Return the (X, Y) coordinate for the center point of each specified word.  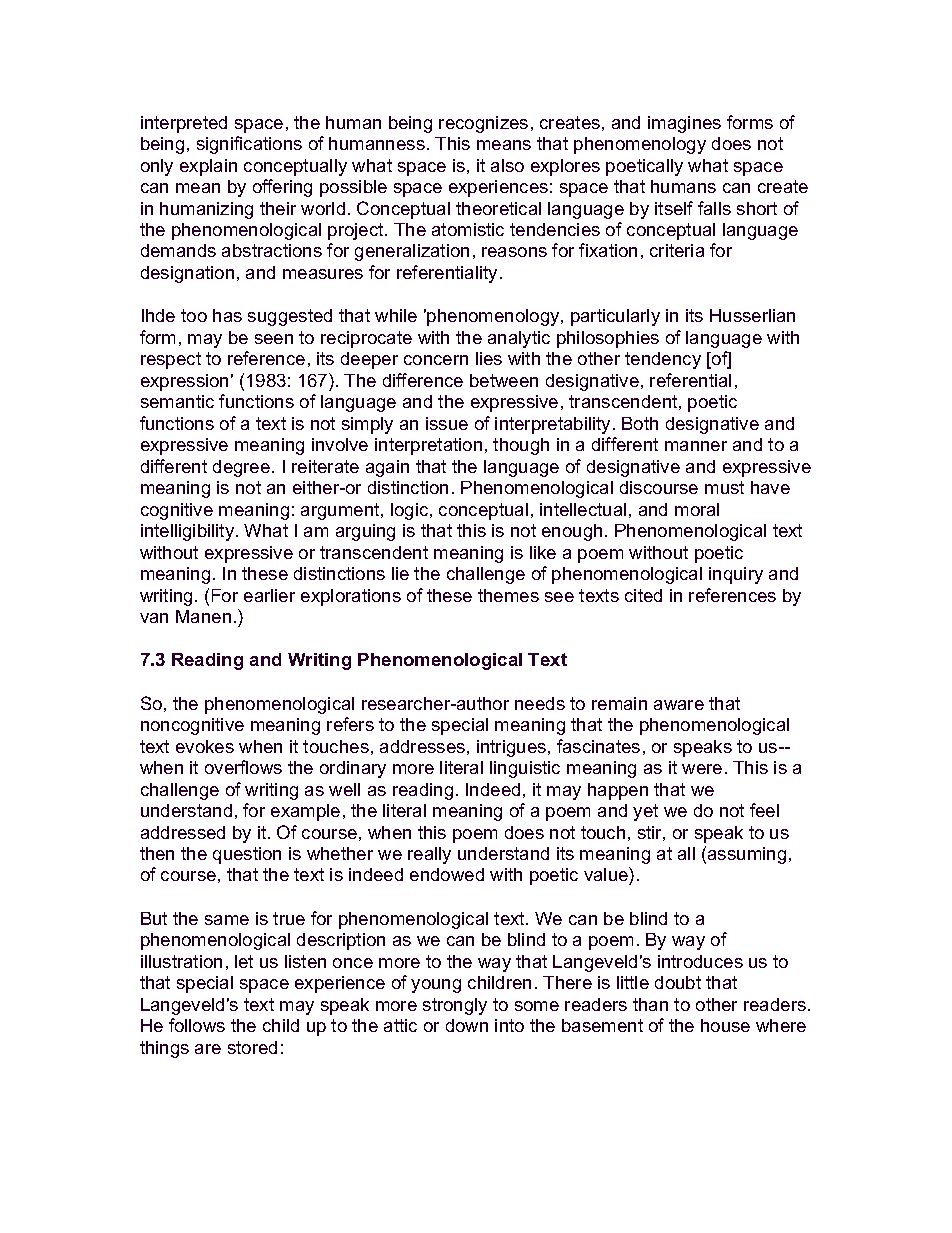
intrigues (513, 748)
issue (447, 423)
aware (679, 705)
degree (241, 468)
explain (208, 167)
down (467, 1025)
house (725, 1025)
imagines (684, 124)
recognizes (483, 124)
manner (696, 446)
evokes (205, 746)
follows (197, 1025)
